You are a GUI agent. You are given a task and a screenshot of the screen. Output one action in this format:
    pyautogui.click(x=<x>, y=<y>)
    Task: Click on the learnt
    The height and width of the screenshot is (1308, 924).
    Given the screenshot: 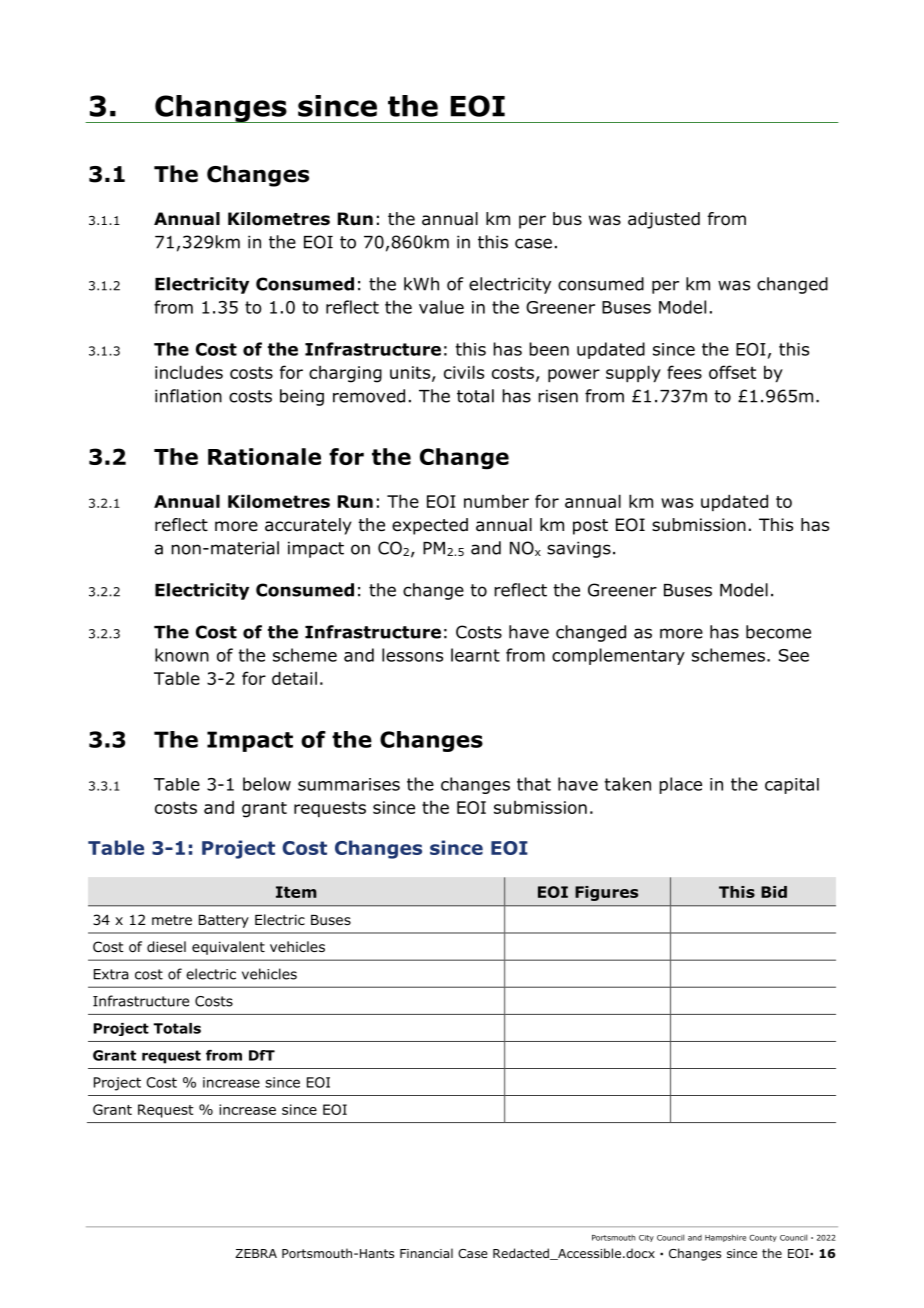 What is the action you would take?
    pyautogui.click(x=475, y=655)
